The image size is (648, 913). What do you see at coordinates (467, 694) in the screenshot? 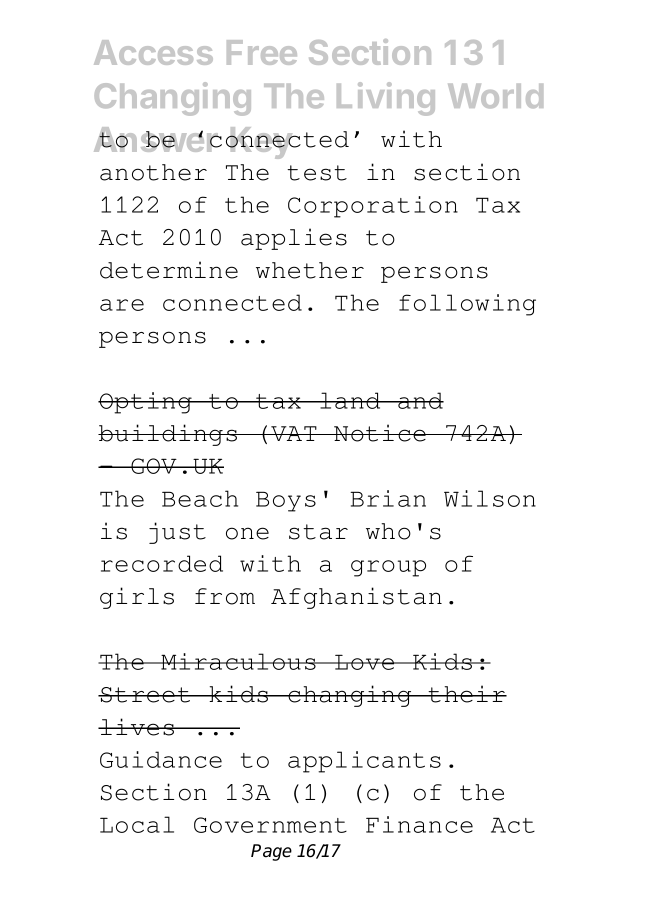
I see `their` at bounding box center [467, 694].
